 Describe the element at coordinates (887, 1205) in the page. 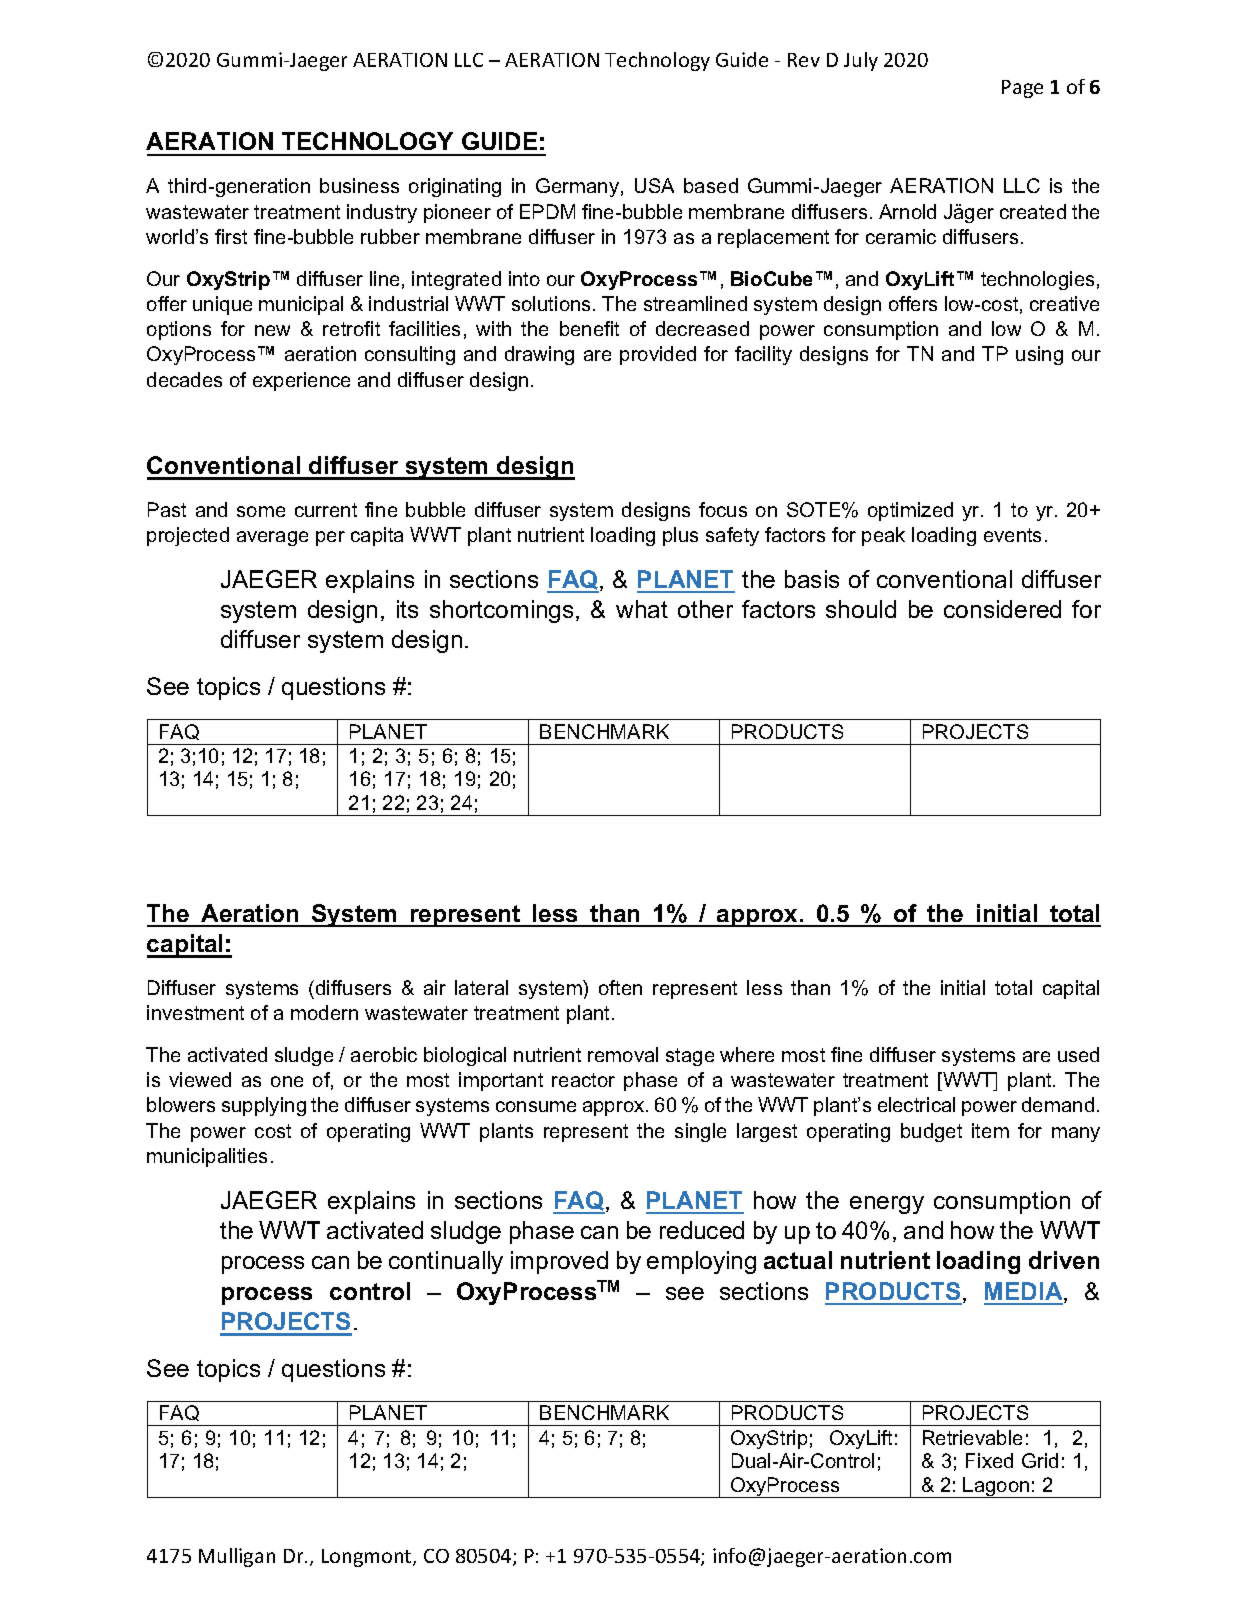

I see `energy` at that location.
